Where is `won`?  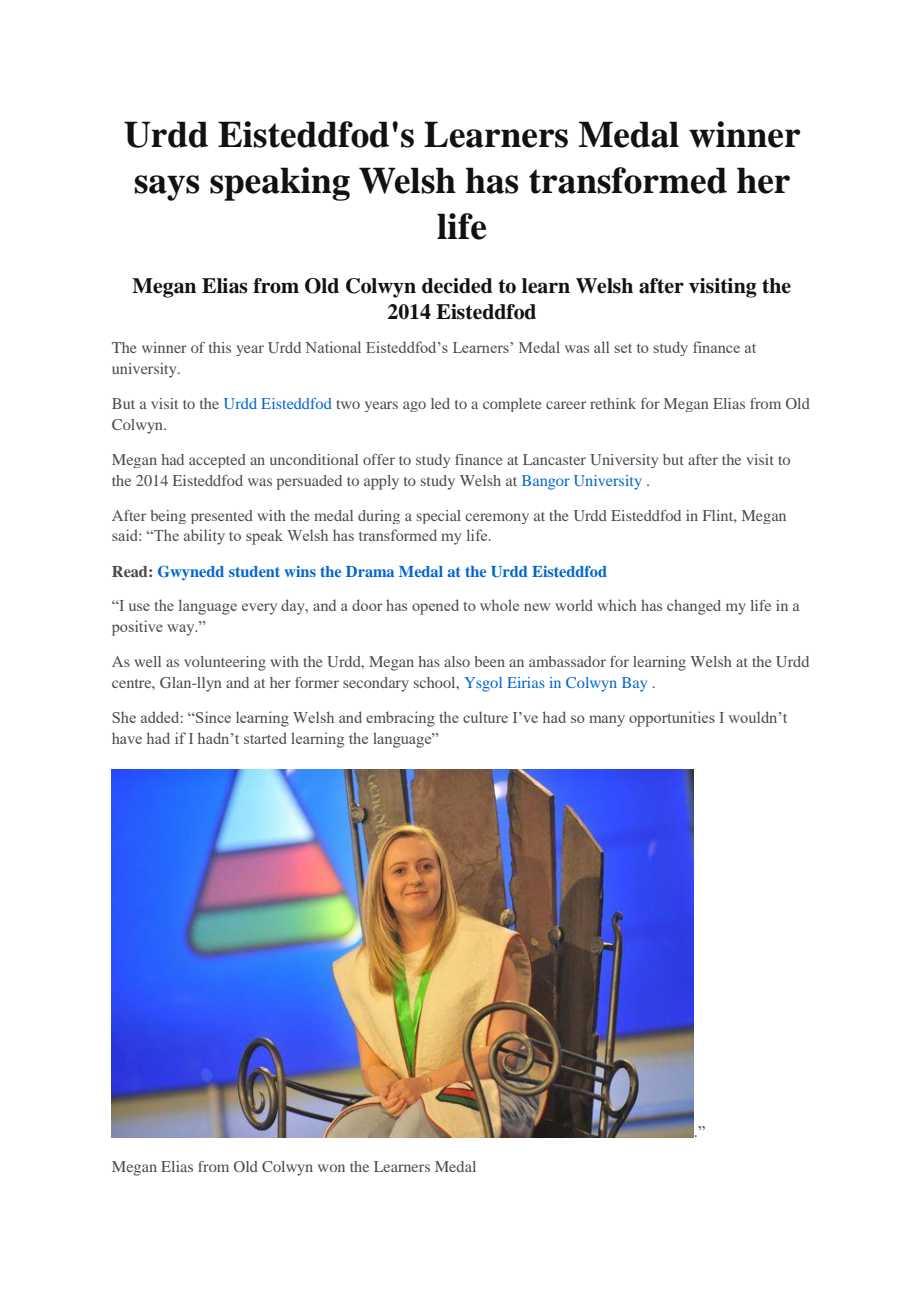 won is located at coordinates (331, 1168).
